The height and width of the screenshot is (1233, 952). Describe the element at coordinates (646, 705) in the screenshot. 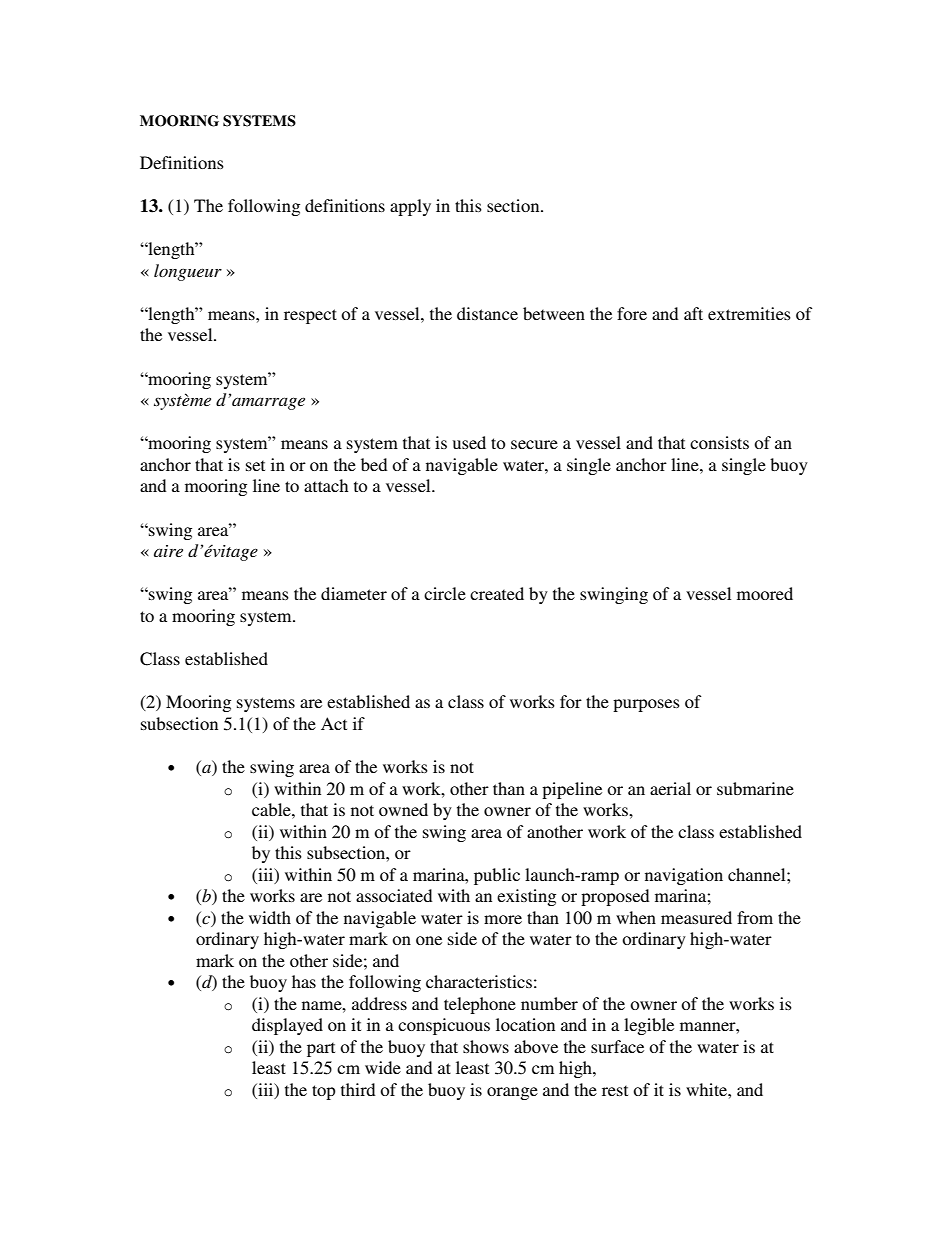

I see `purposes` at that location.
